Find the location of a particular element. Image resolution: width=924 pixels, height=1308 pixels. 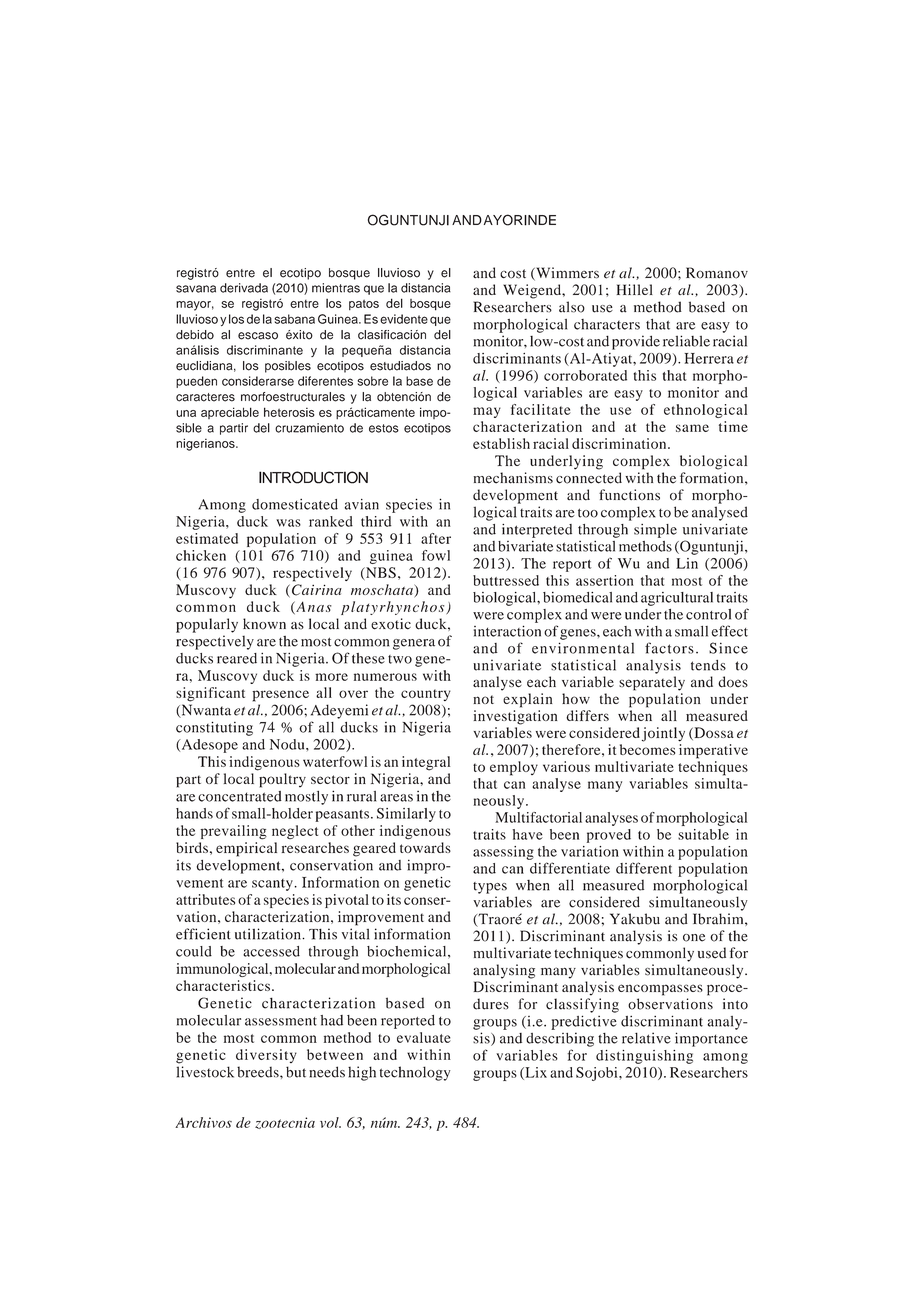

not is located at coordinates (483, 699).
